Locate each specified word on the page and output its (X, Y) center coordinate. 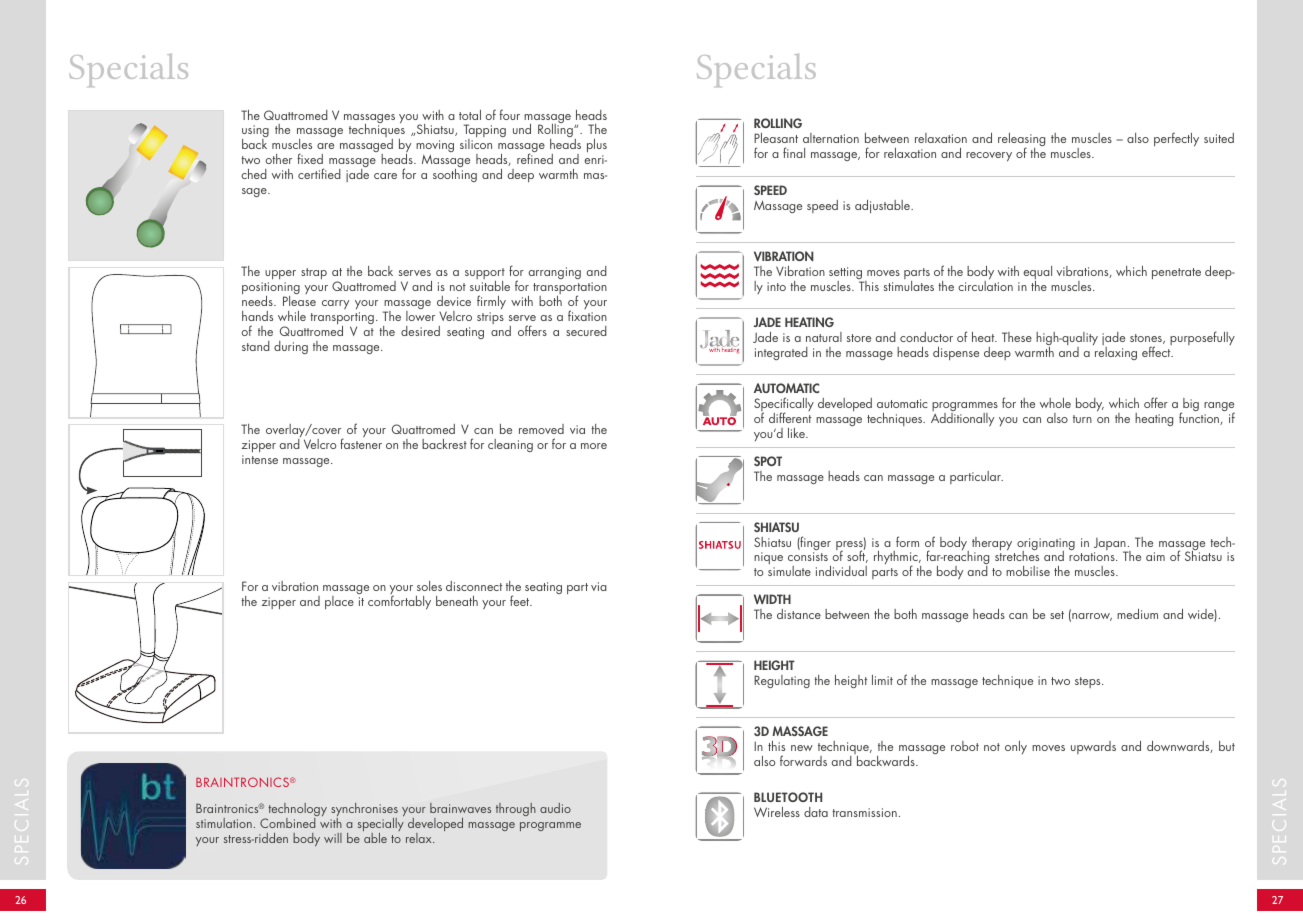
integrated (781, 353)
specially (381, 826)
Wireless (777, 812)
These (1017, 337)
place (339, 602)
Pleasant (776, 138)
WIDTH (772, 599)
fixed (310, 158)
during (291, 347)
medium (1137, 614)
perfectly (1176, 139)
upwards (1093, 747)
